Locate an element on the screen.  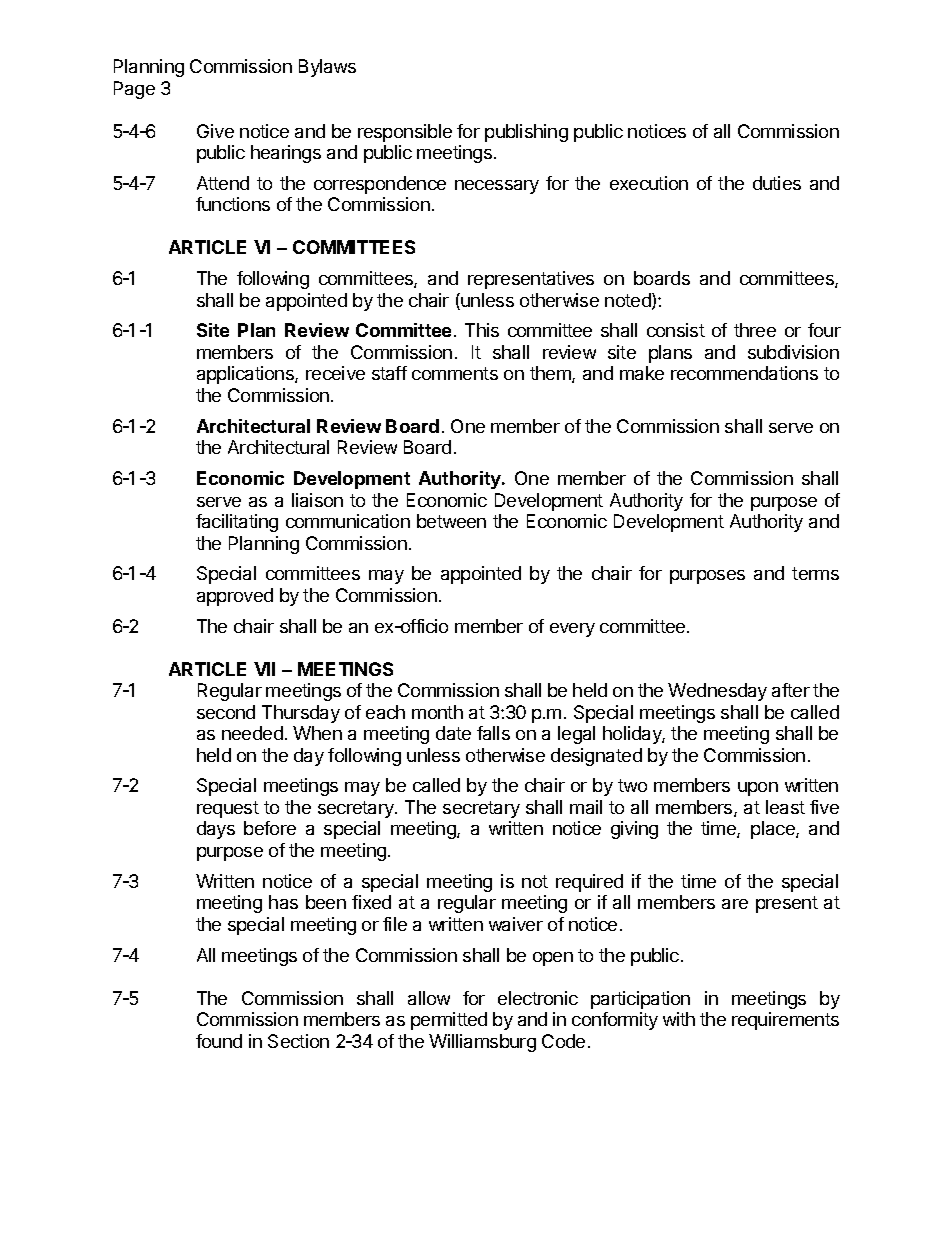
duties is located at coordinates (777, 183).
